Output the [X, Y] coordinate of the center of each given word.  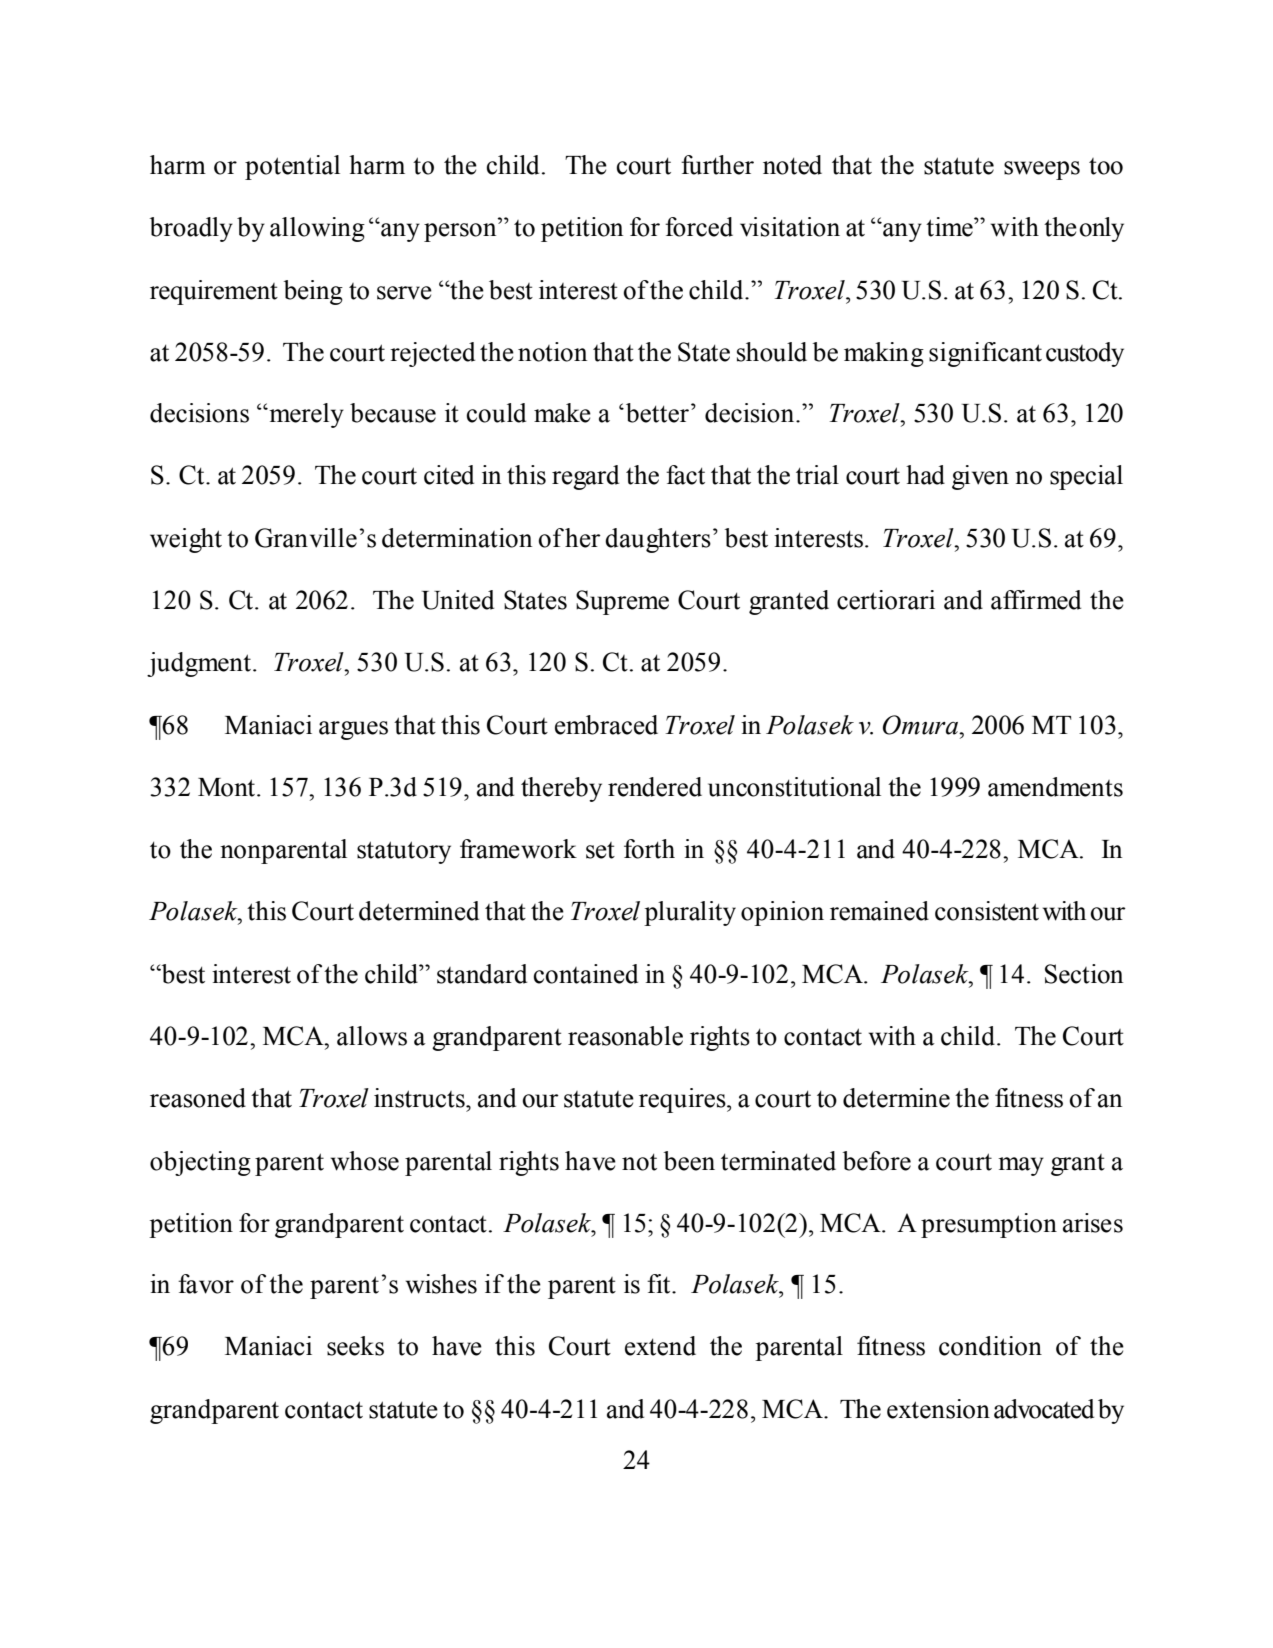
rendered [655, 787]
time [950, 227]
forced [699, 227]
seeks [355, 1346]
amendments [1055, 787]
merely [305, 415]
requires [683, 1100]
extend [660, 1346]
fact [685, 475]
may [1021, 1166]
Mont [228, 787]
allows [372, 1036]
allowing [317, 229]
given [980, 477]
